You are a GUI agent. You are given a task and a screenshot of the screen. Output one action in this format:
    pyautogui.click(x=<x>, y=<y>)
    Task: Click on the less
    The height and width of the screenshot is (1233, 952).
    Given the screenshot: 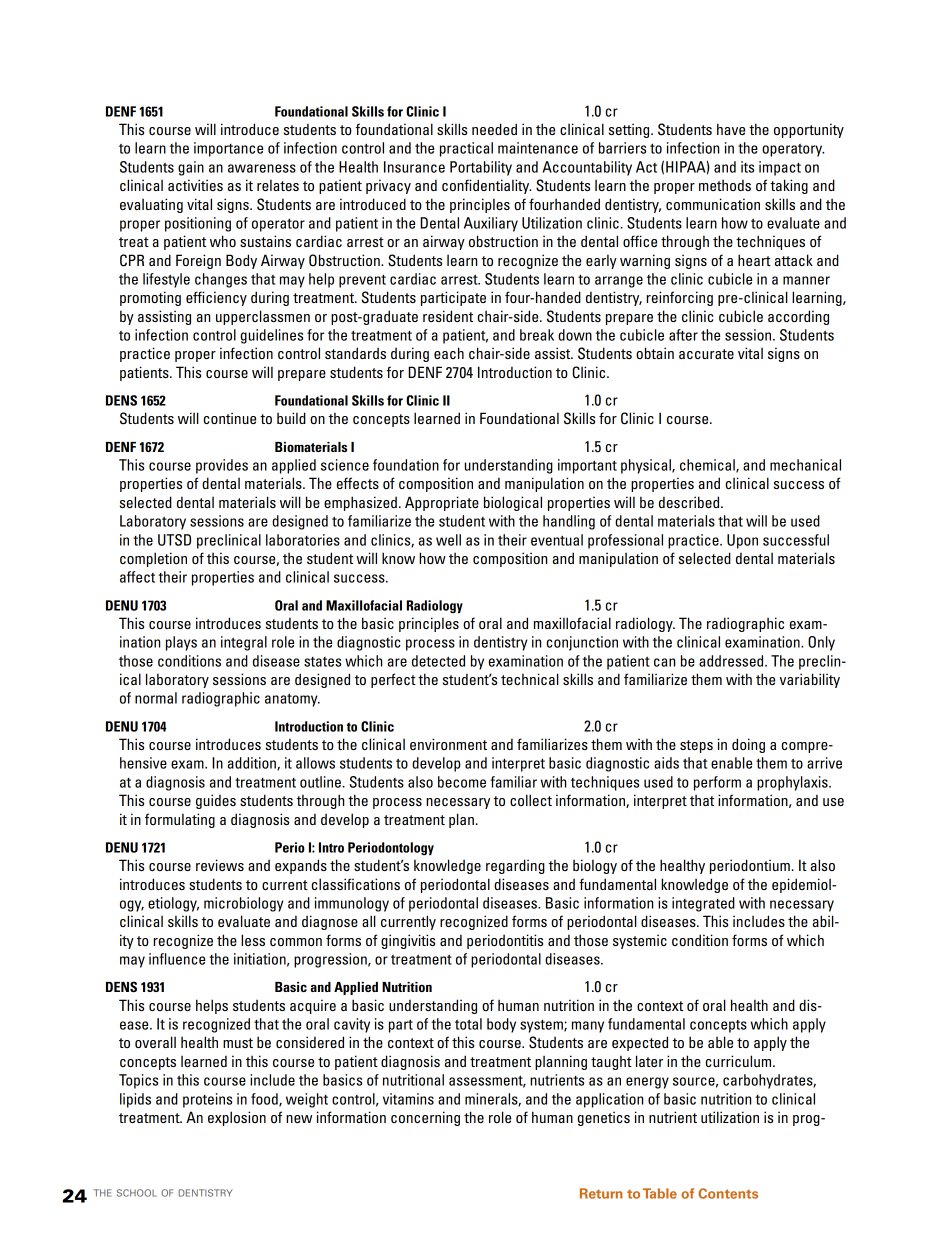 What is the action you would take?
    pyautogui.click(x=253, y=940)
